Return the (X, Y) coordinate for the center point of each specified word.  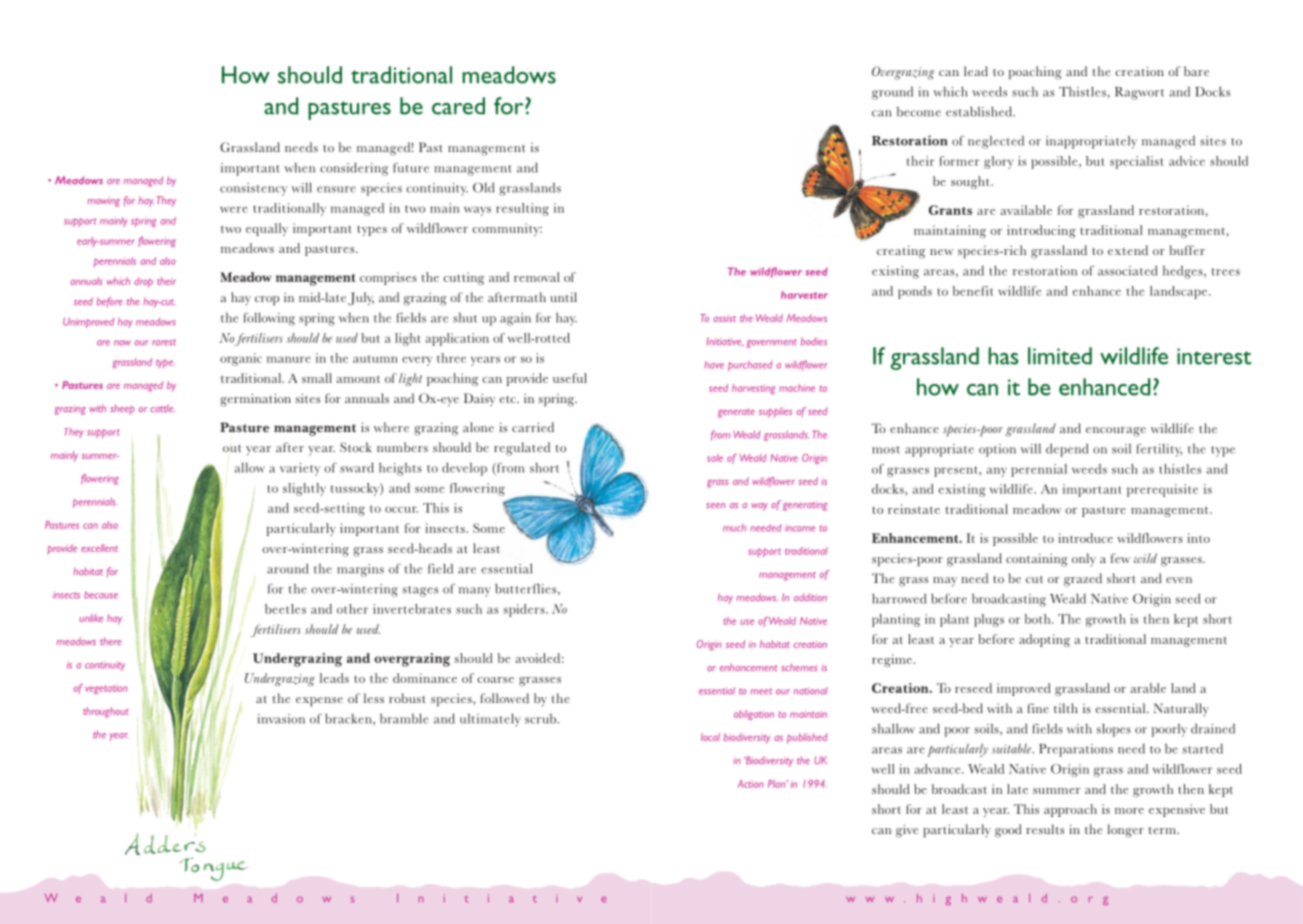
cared (458, 106)
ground (892, 93)
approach (1070, 810)
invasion (281, 719)
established (980, 111)
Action (751, 784)
